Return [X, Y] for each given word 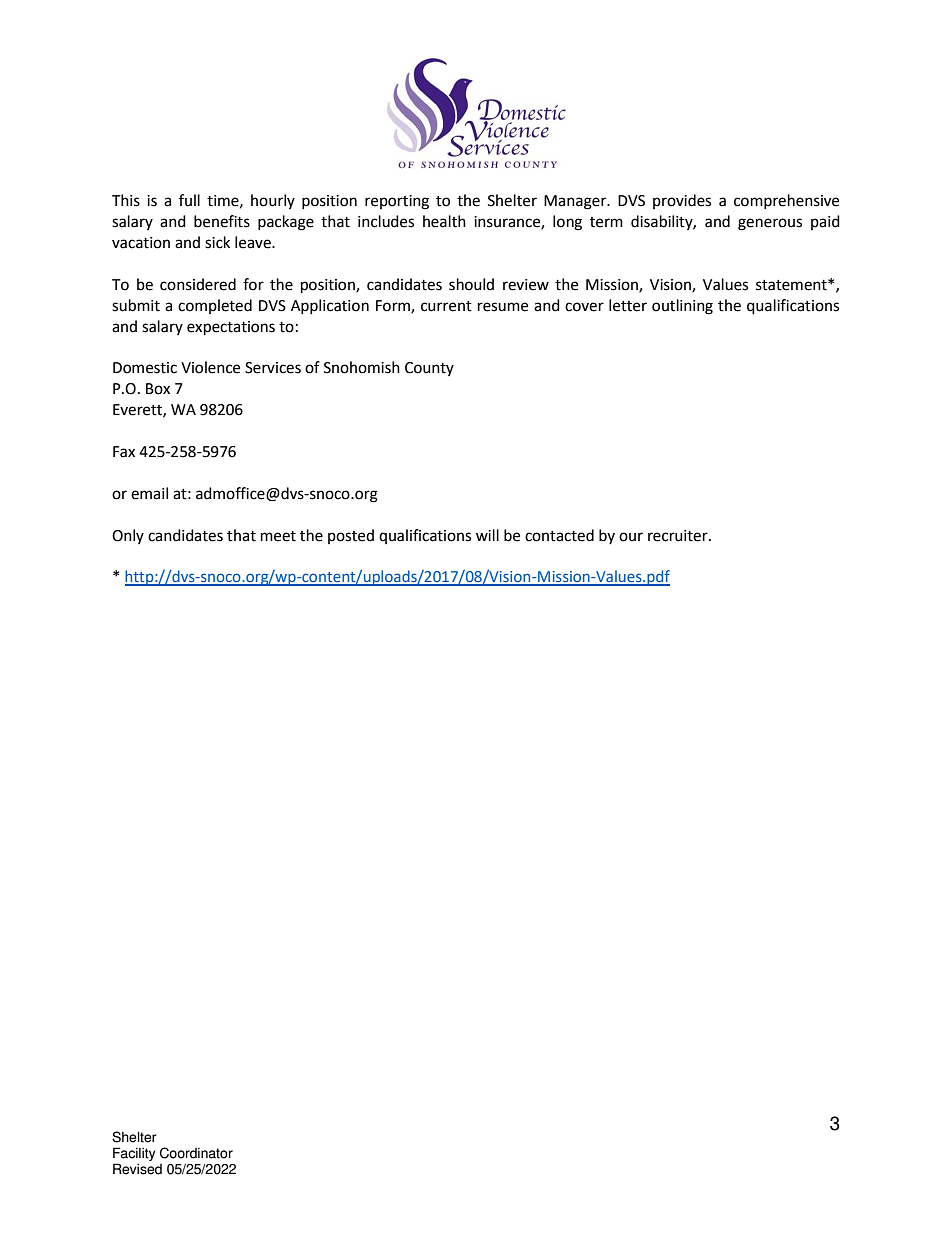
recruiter [679, 536]
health [444, 221]
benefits [222, 221]
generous [770, 224]
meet [278, 536]
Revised [137, 1169]
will [487, 535]
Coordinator [196, 1153]
